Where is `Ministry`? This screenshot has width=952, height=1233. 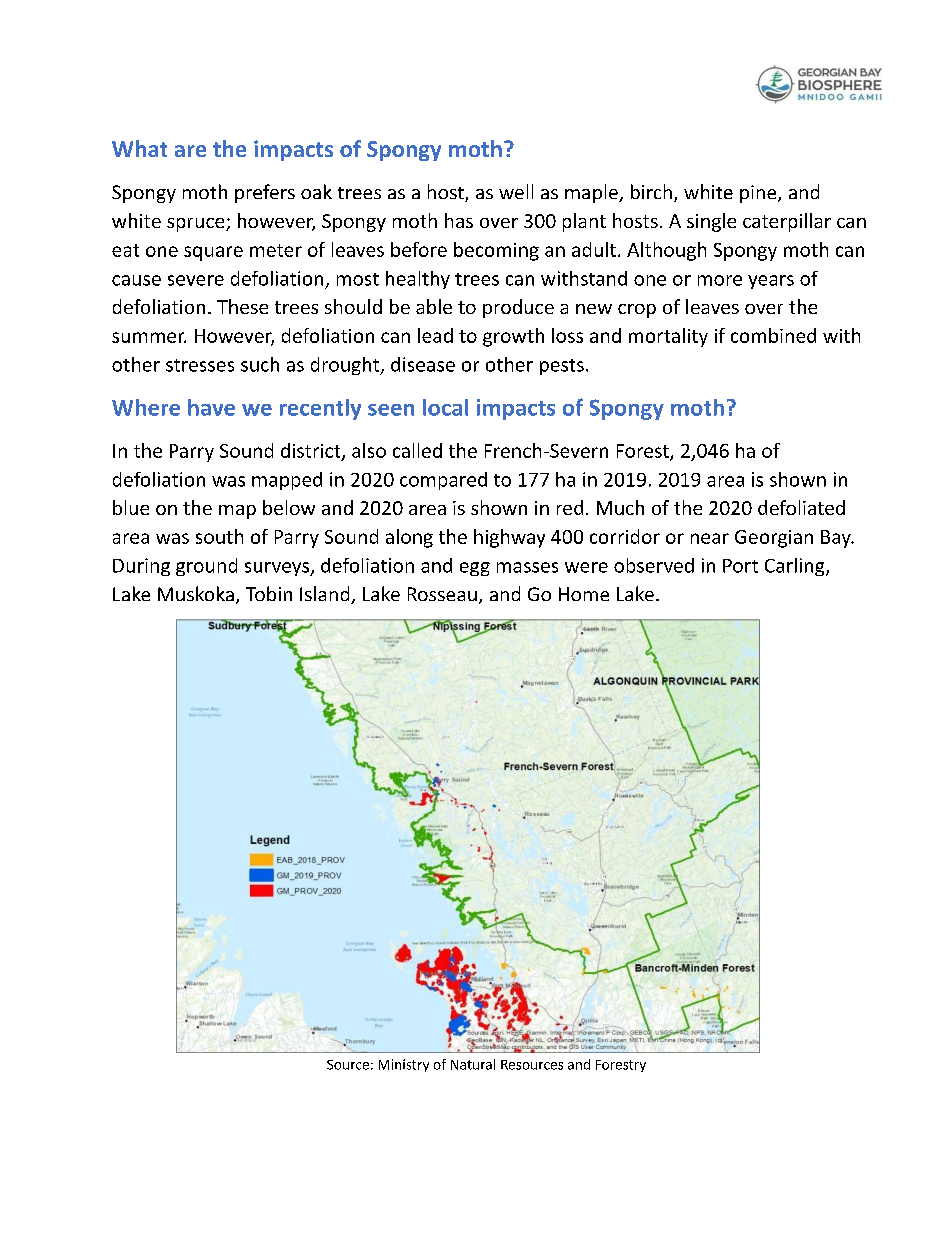 Ministry is located at coordinates (404, 1065).
